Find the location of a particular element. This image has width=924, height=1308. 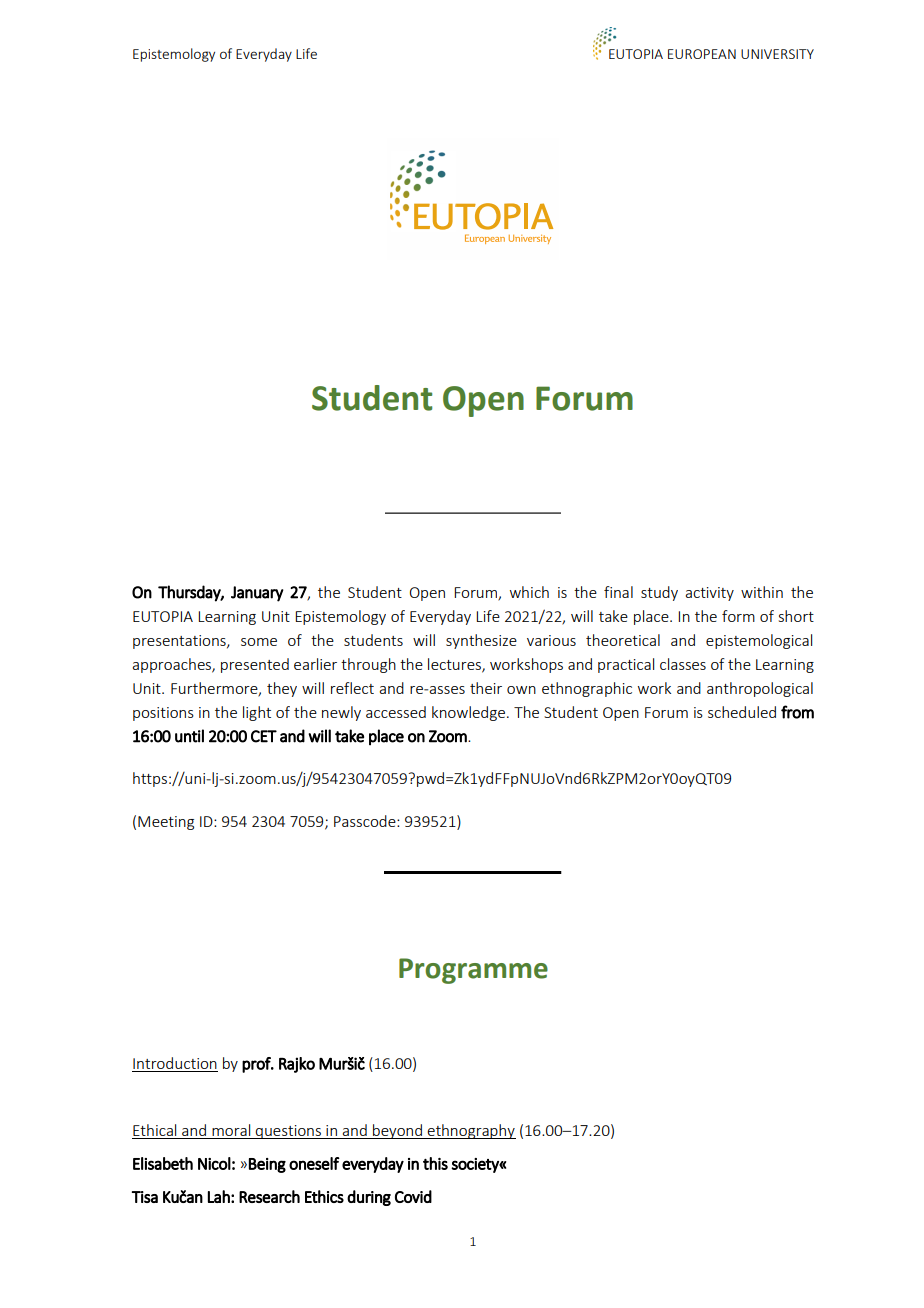

ethnography is located at coordinates (471, 1131).
